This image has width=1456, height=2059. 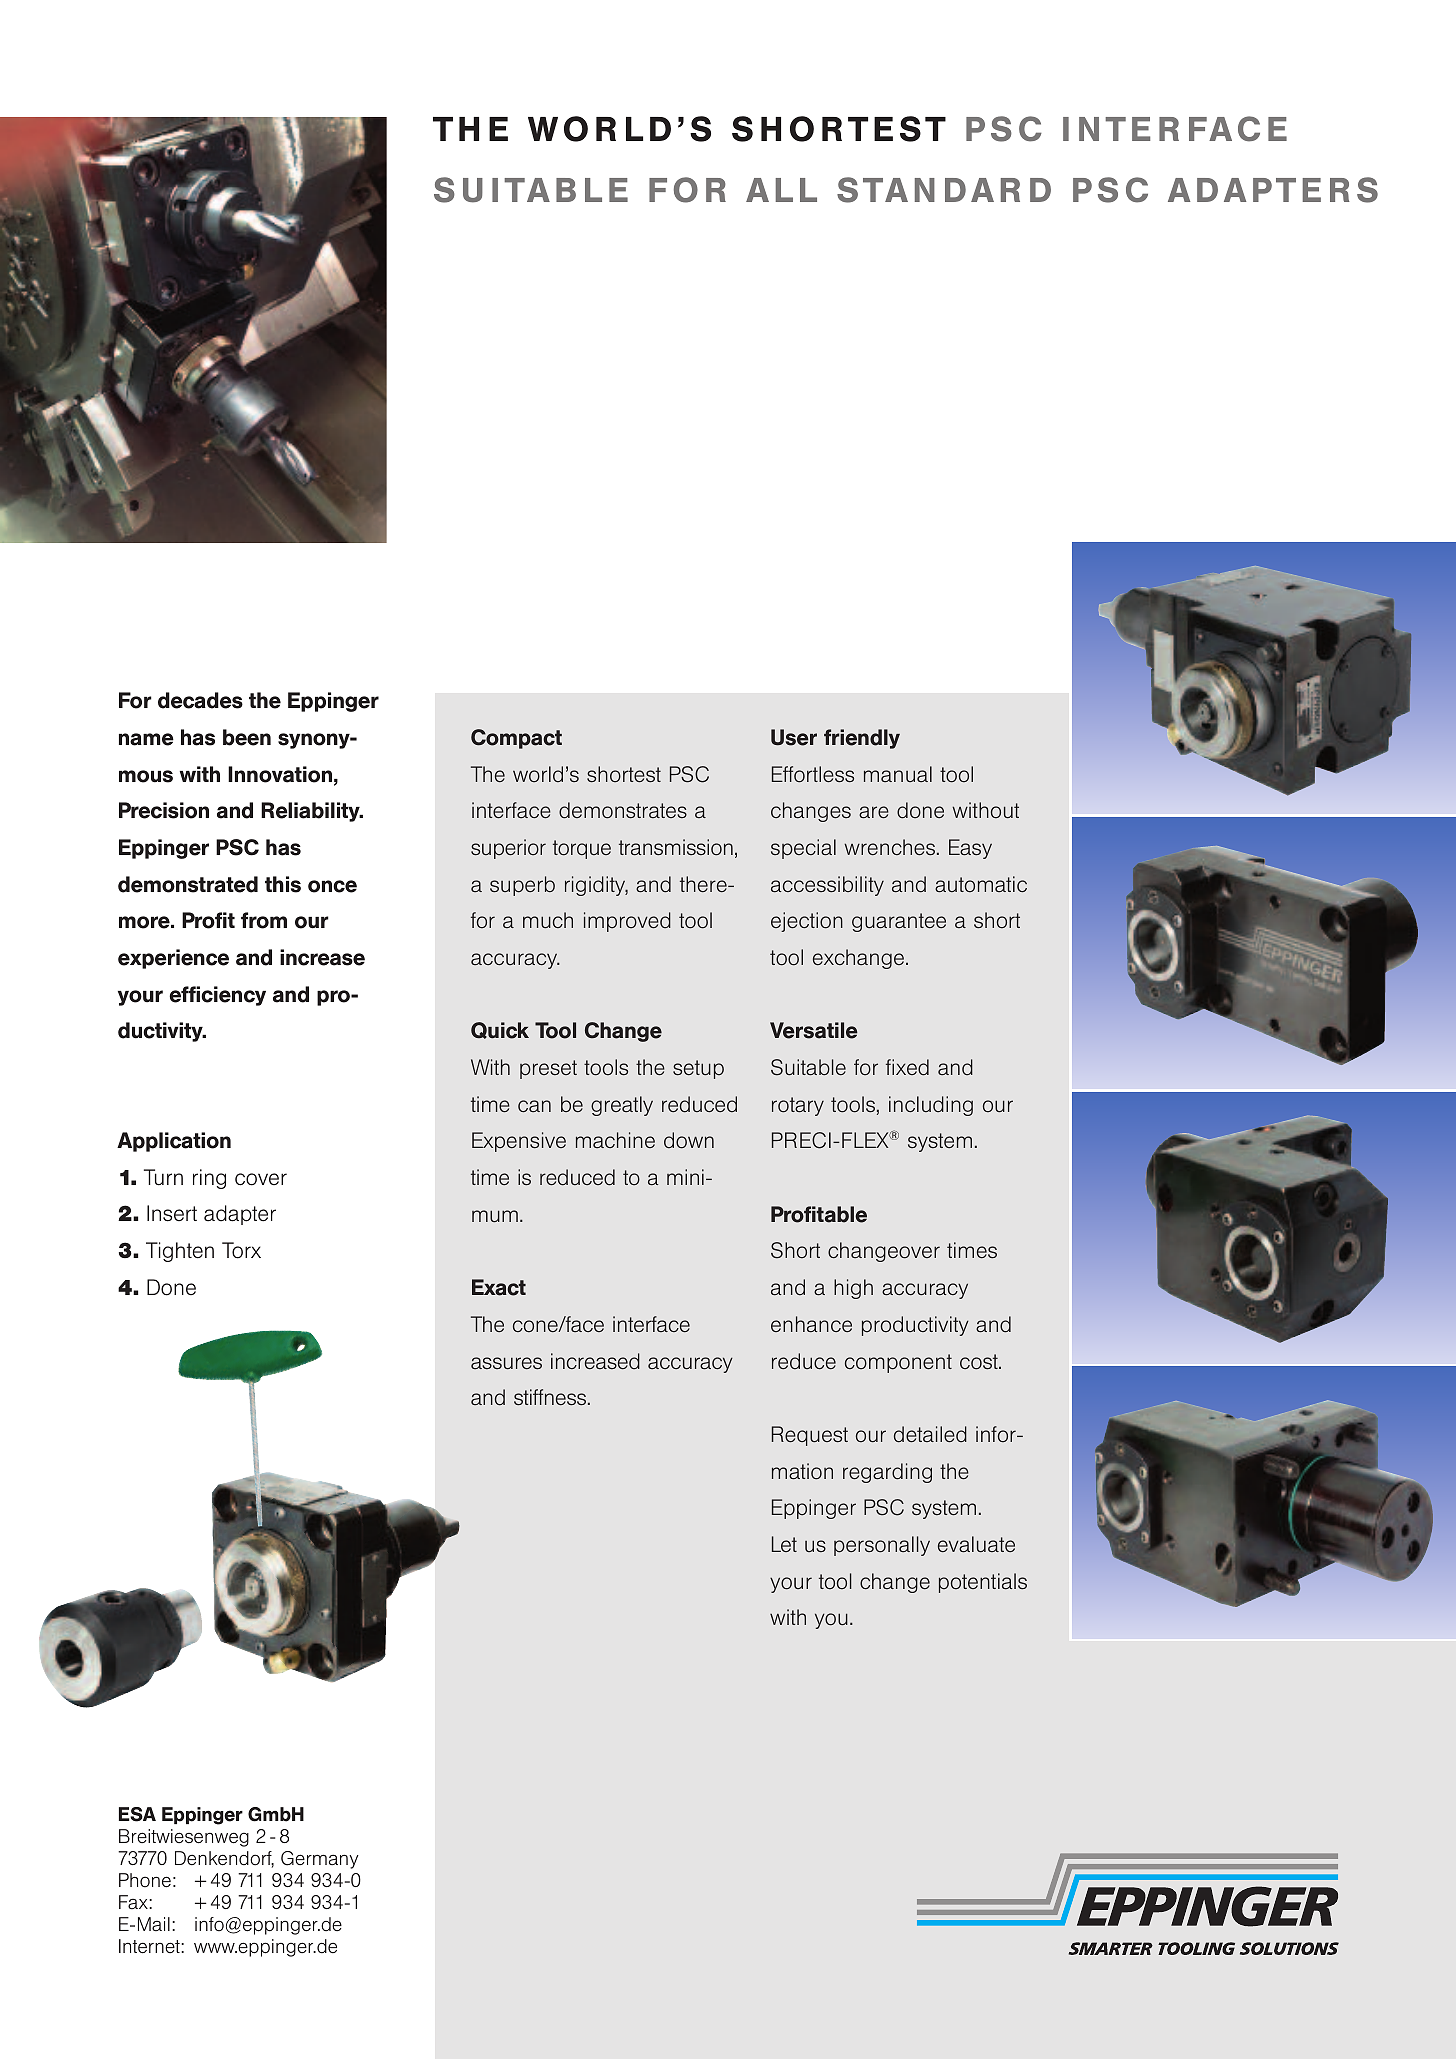 I want to click on friendly, so click(x=862, y=739).
